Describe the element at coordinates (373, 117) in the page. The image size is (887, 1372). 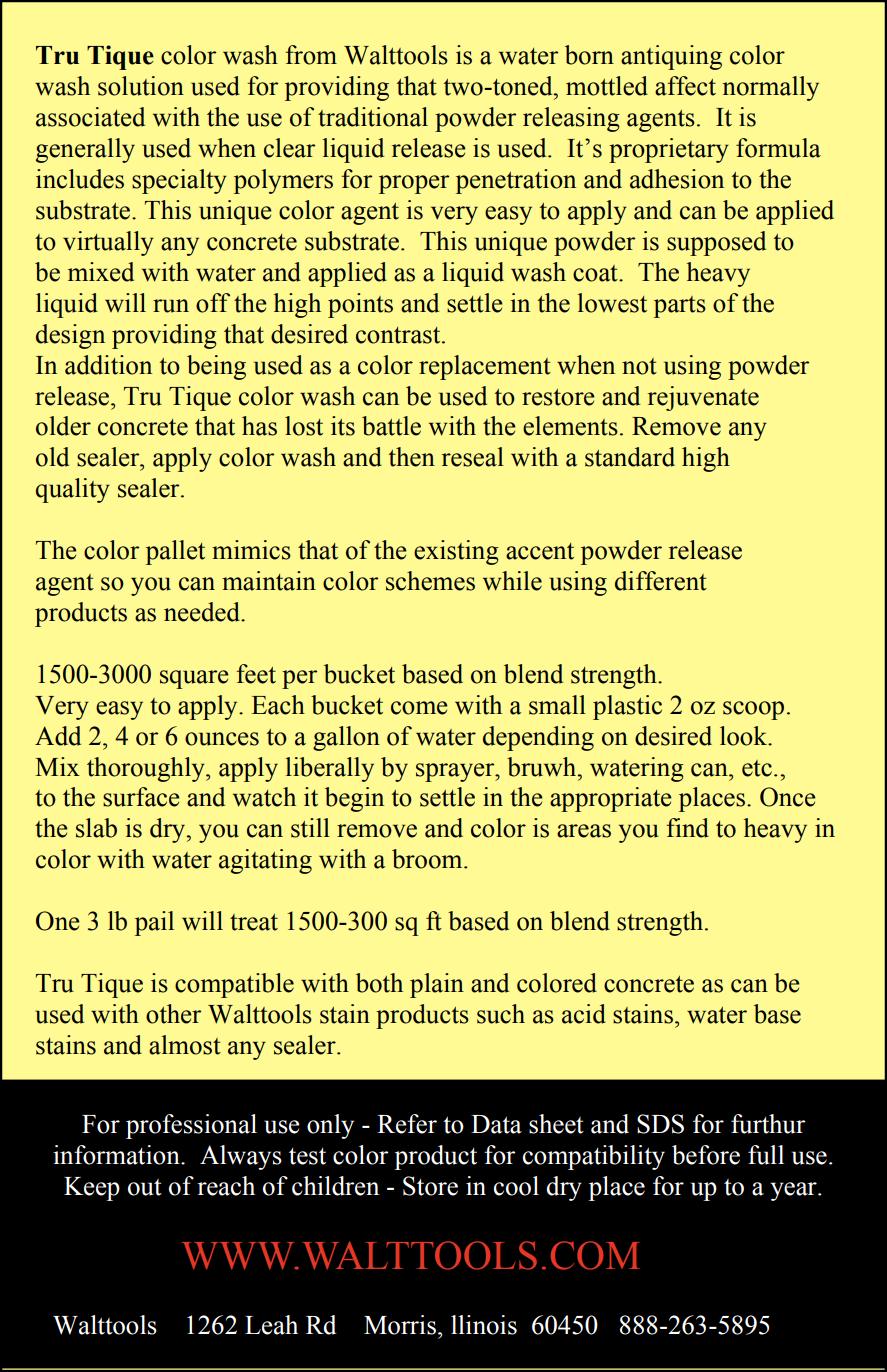
I see `traditional` at that location.
